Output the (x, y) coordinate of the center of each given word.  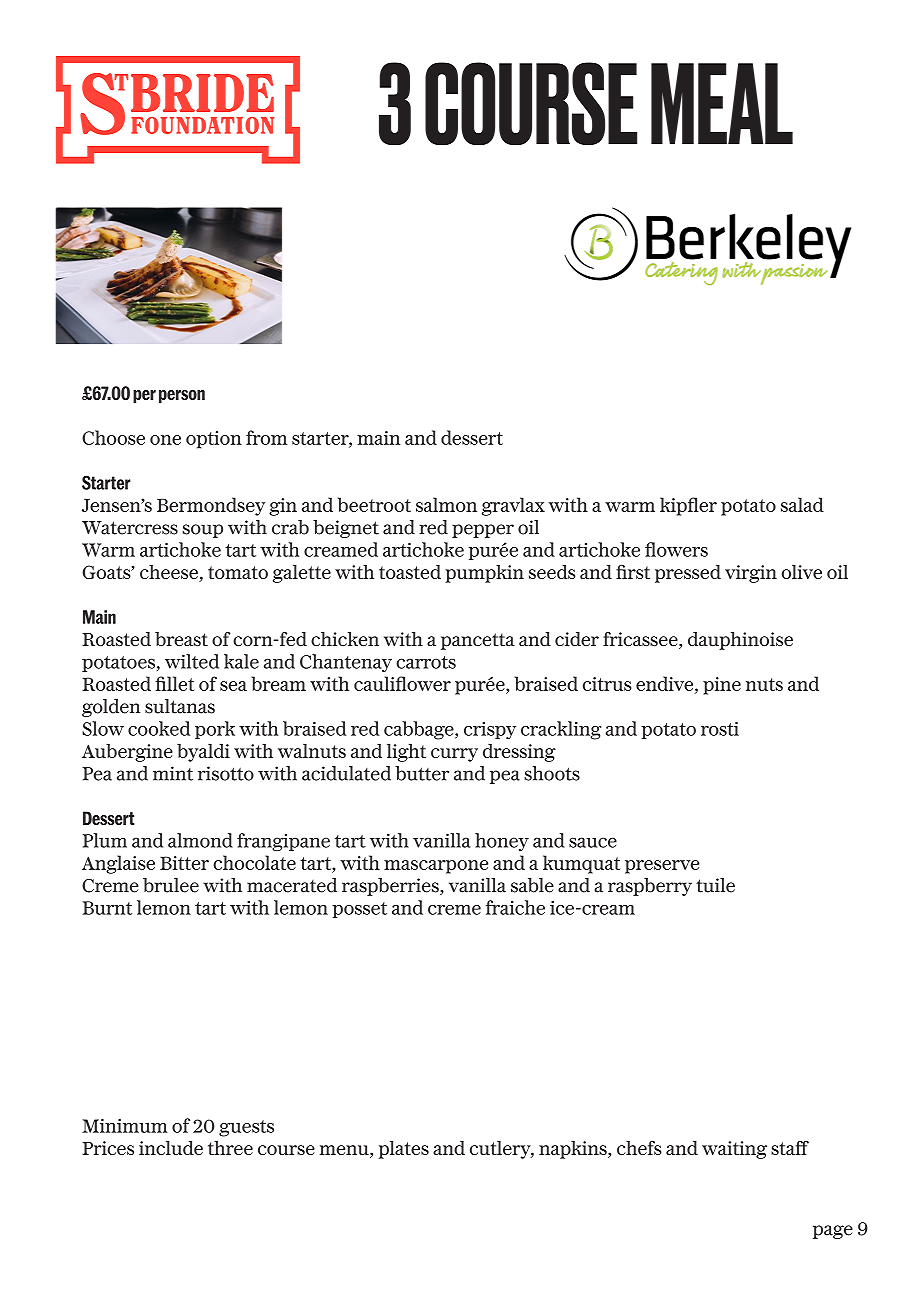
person (182, 397)
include (171, 1148)
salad (802, 504)
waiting (734, 1150)
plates (404, 1150)
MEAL (722, 104)
